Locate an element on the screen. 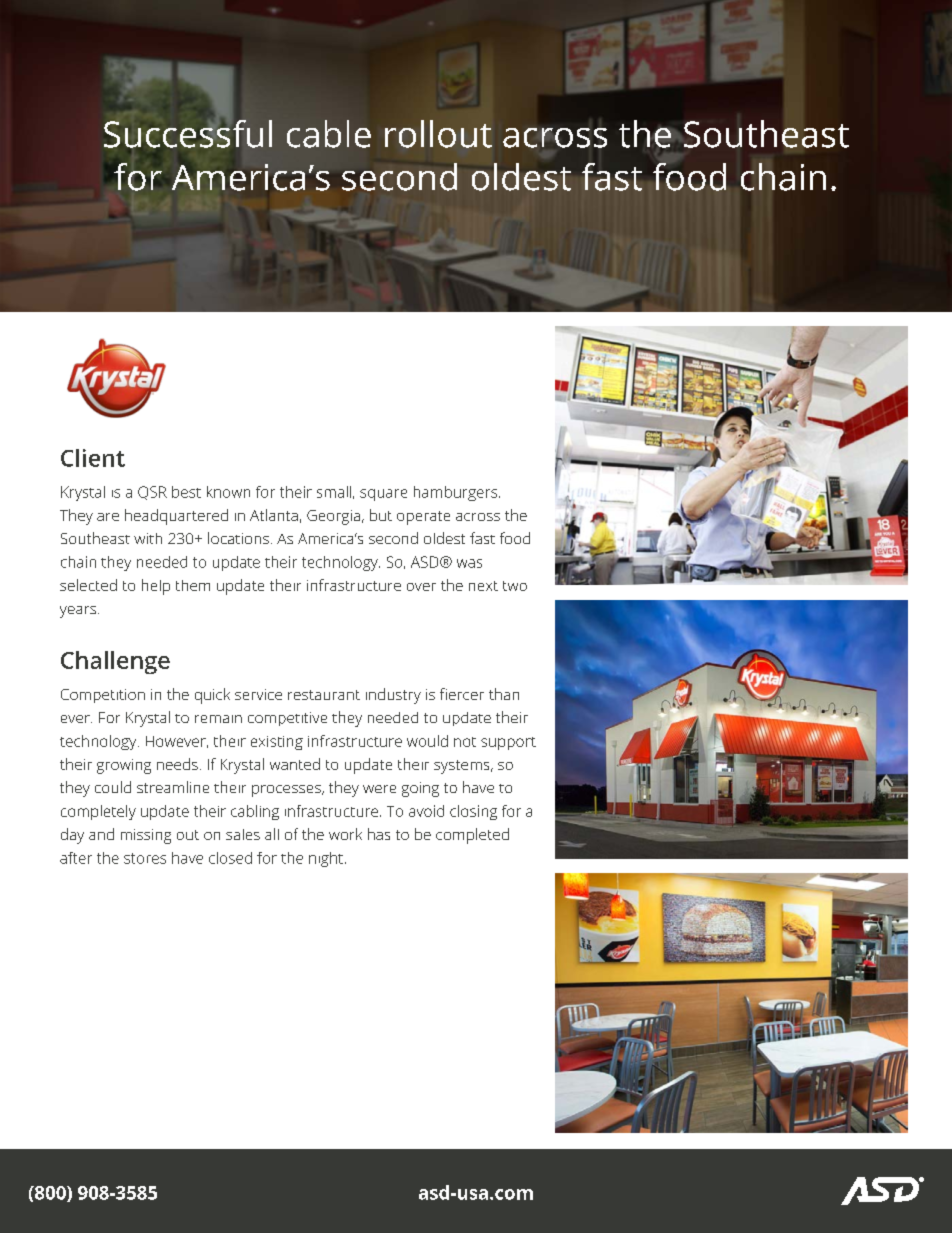 This screenshot has height=1233, width=952. with is located at coordinates (148, 538).
